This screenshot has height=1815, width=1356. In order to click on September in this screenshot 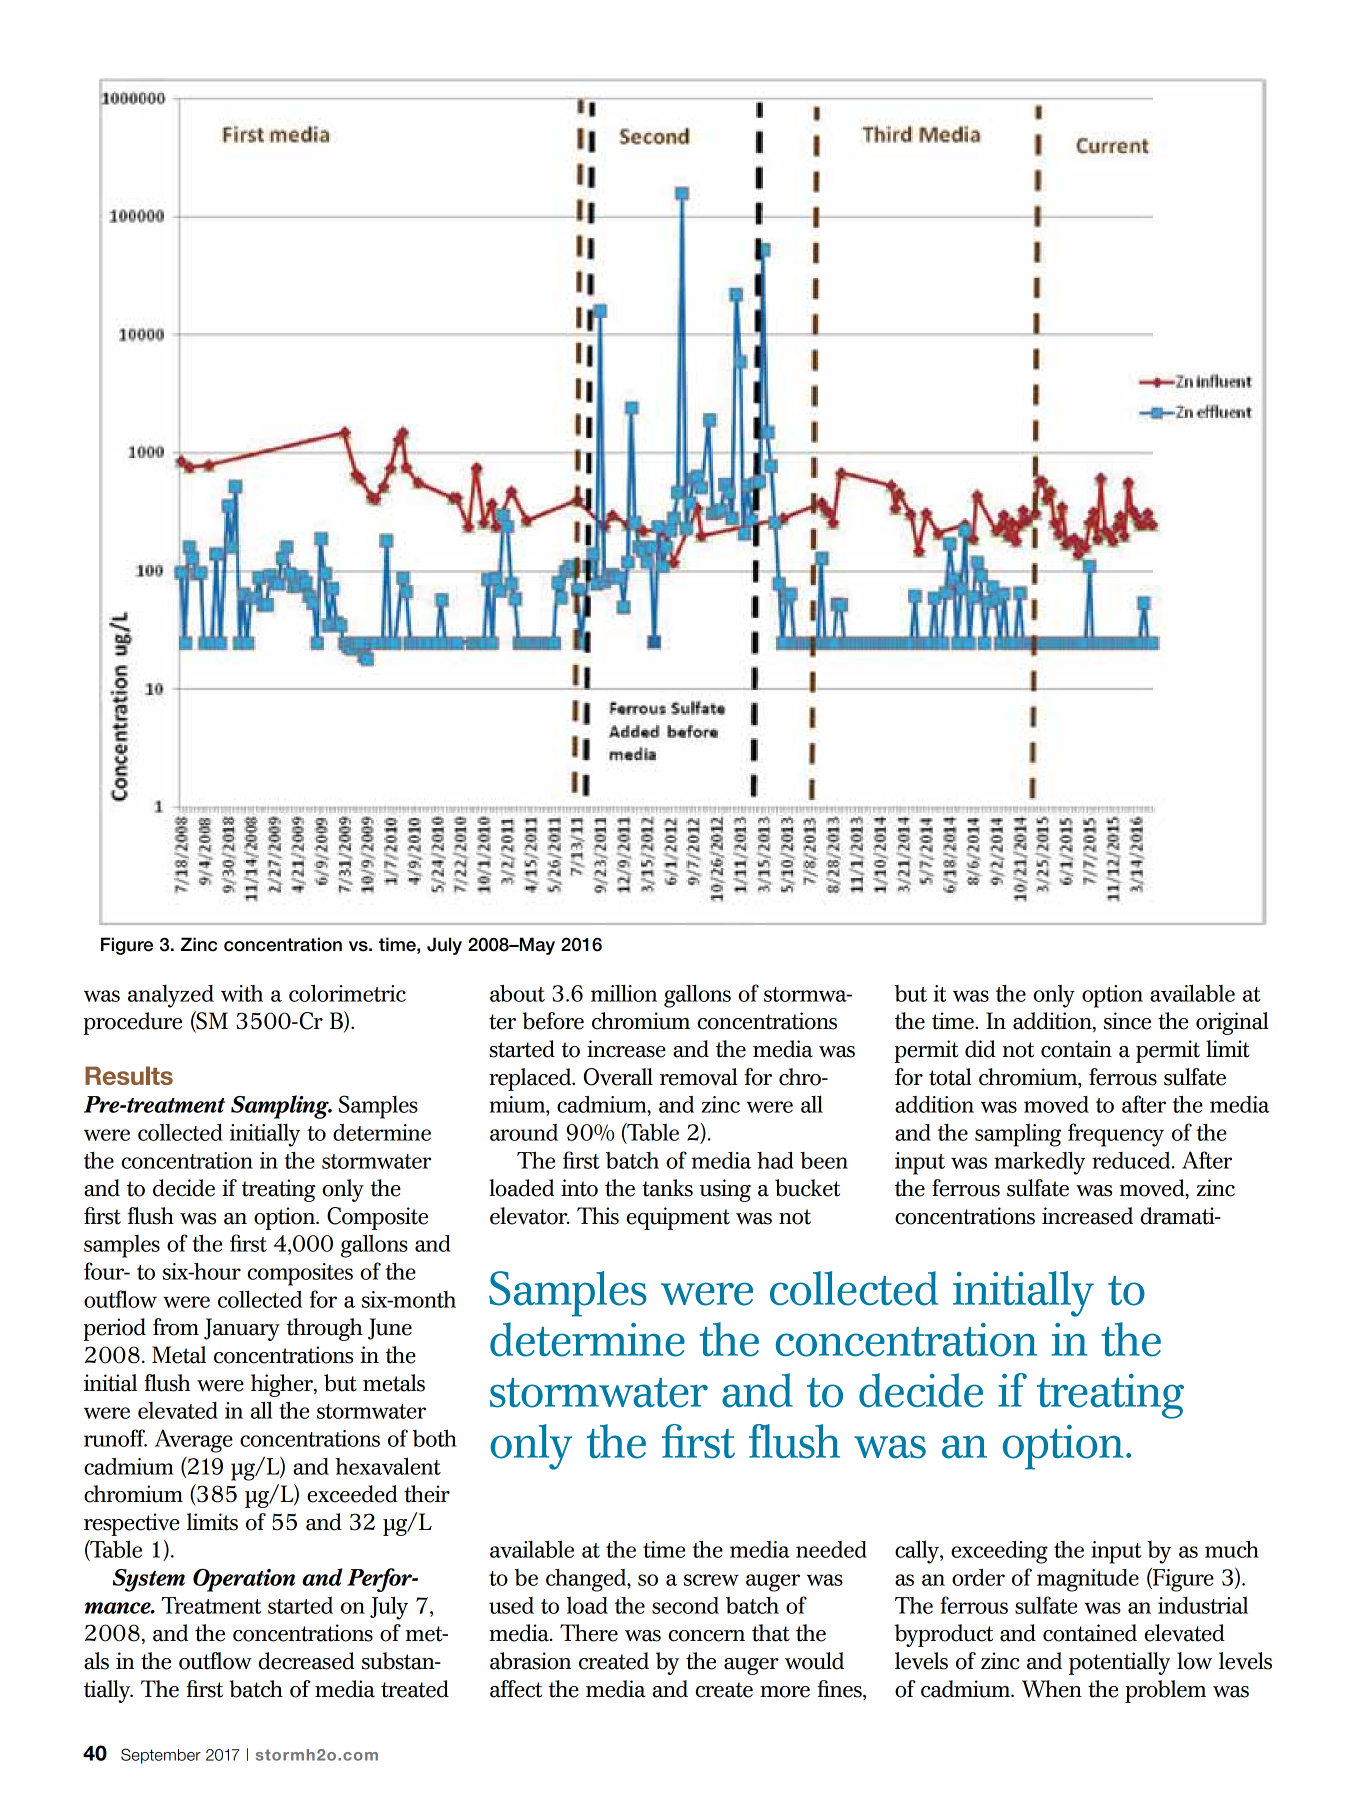, I will do `click(161, 1756)`.
